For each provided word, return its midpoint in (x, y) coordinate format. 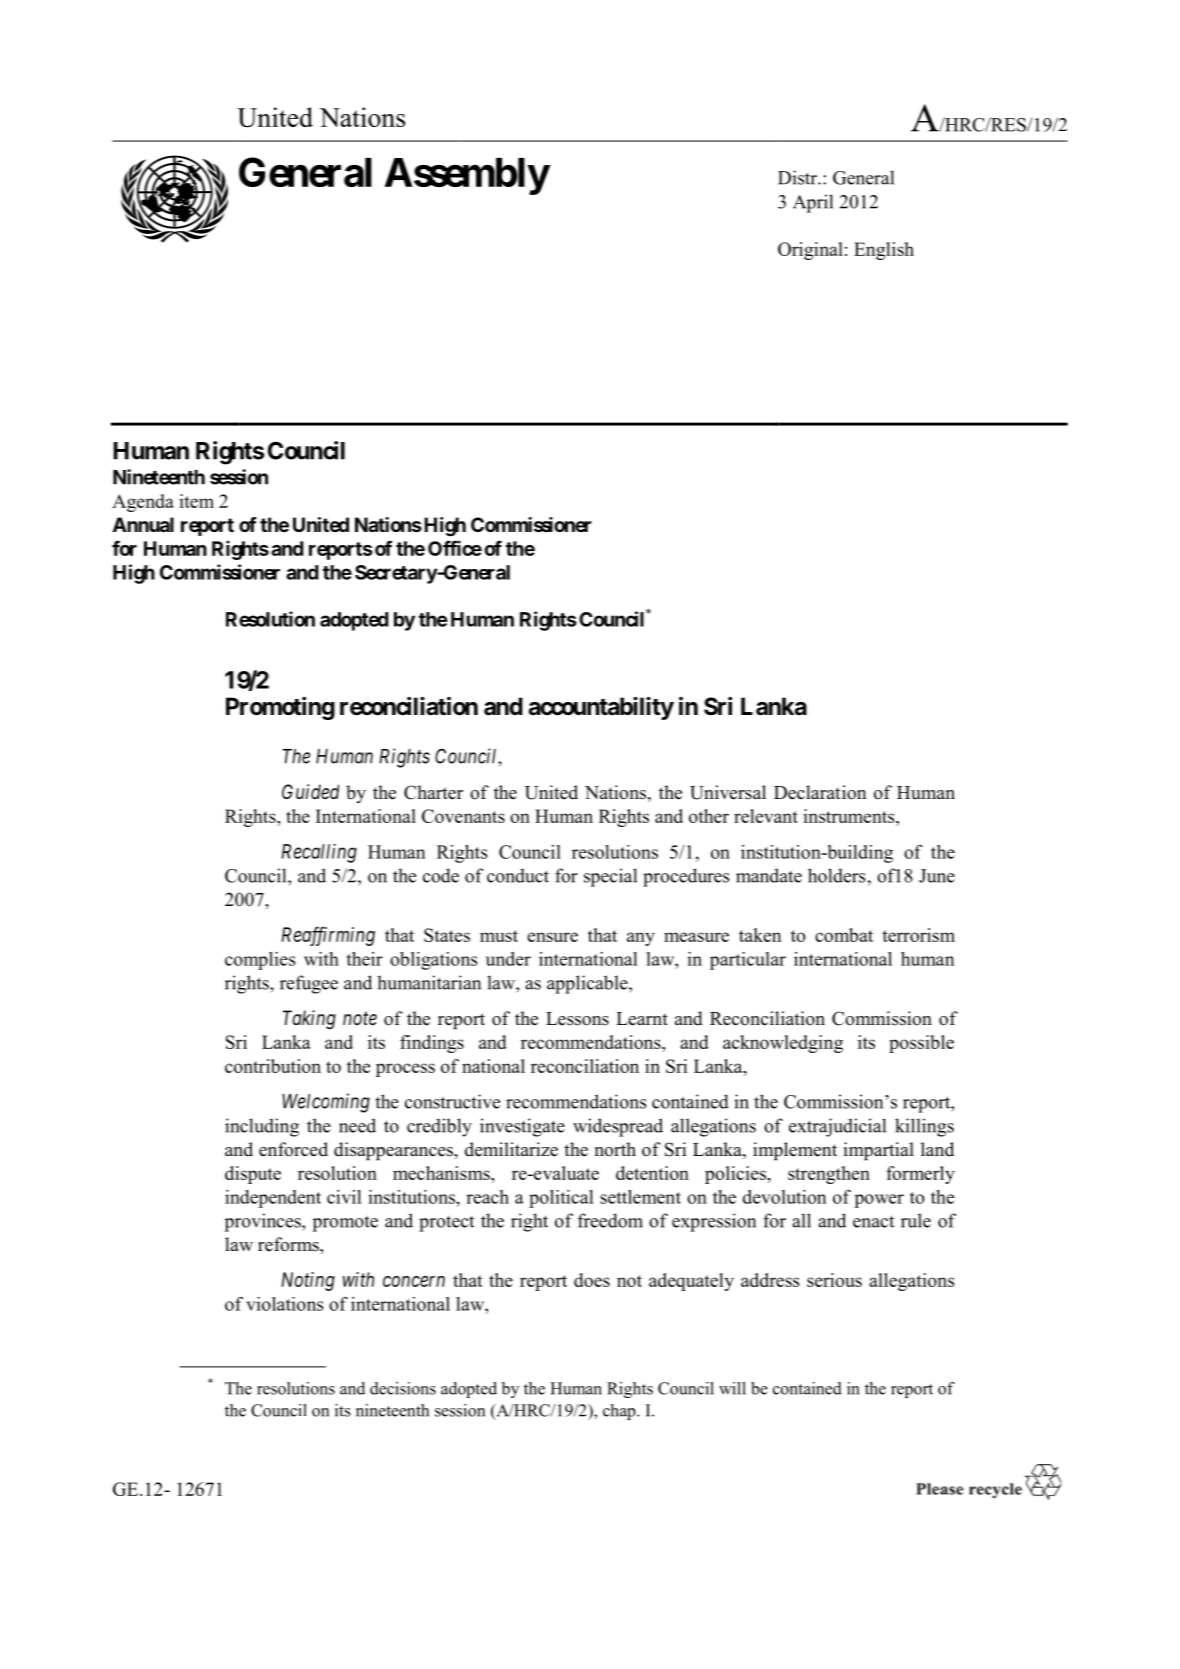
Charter (433, 792)
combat (844, 935)
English (884, 251)
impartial (879, 1151)
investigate (522, 1127)
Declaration (820, 792)
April (813, 203)
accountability (601, 708)
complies (260, 961)
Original (810, 251)
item (196, 501)
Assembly (467, 176)
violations (284, 1304)
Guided (310, 791)
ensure (552, 937)
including (262, 1127)
